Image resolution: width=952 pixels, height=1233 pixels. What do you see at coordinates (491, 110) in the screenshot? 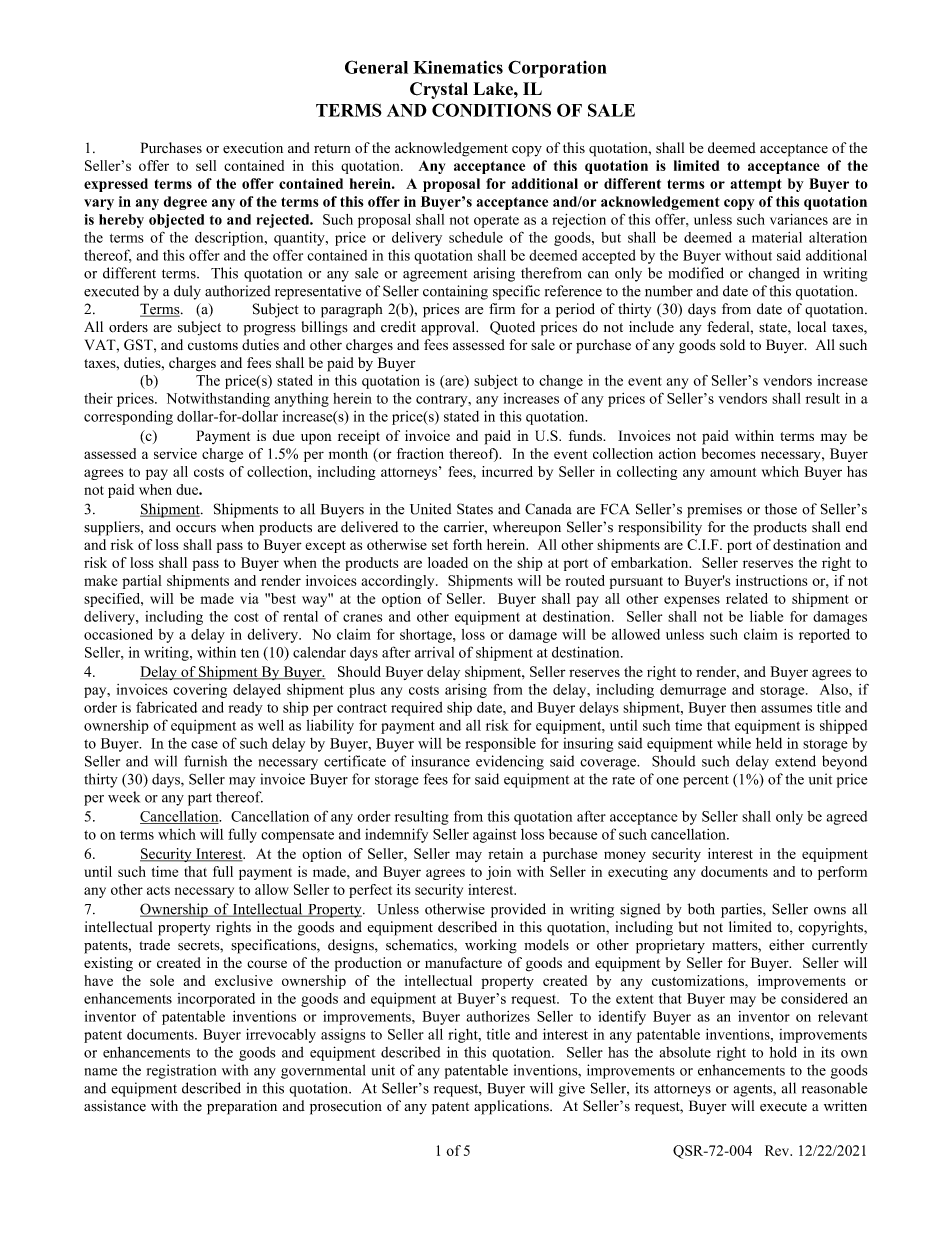
I see `CONDITIONS` at bounding box center [491, 110].
